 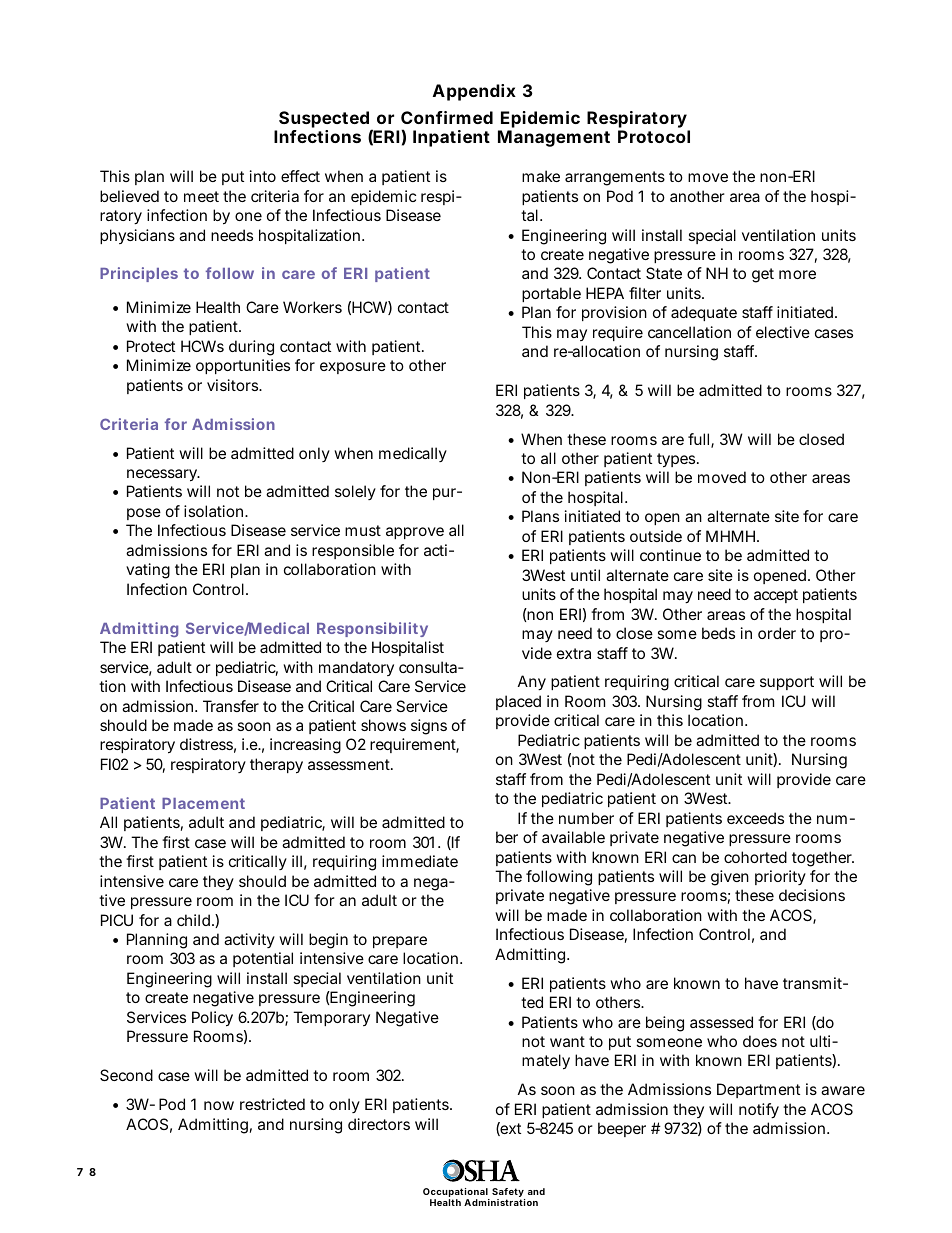 I want to click on into, so click(x=263, y=176).
